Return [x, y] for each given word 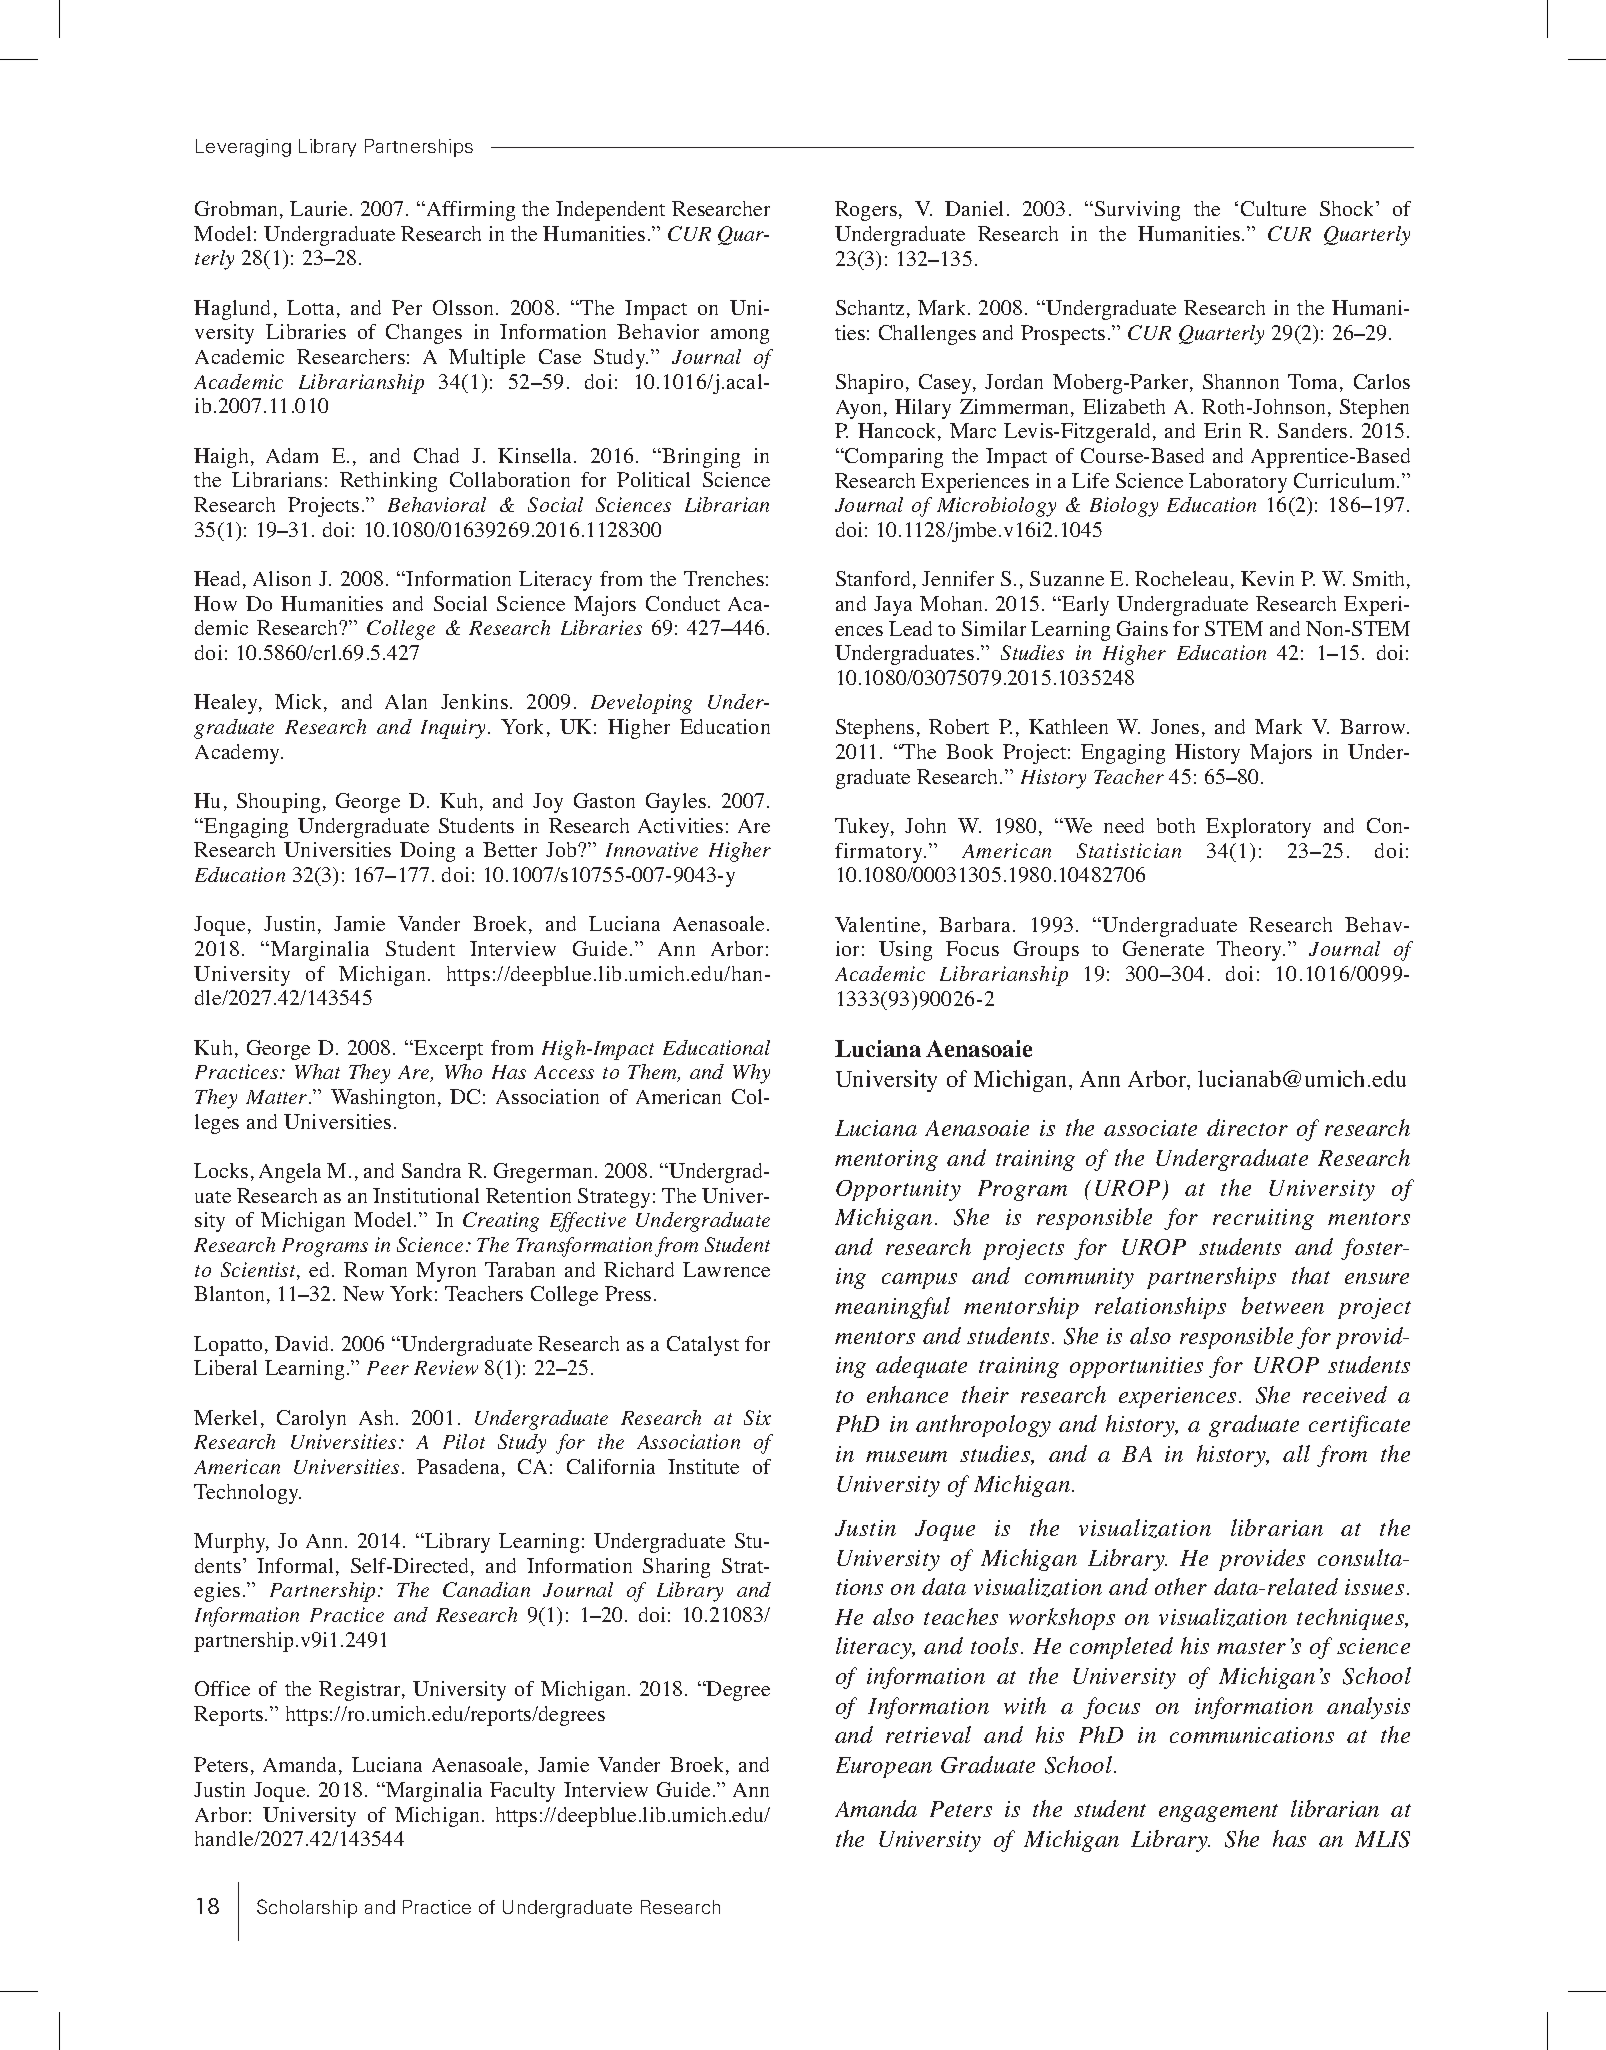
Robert [959, 726]
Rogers [867, 211]
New [363, 1293]
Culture [1273, 208]
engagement [1218, 1813]
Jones [1175, 726]
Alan [406, 701]
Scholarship [307, 1908]
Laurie [320, 208]
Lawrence [726, 1269]
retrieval [928, 1734]
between [1283, 1305]
